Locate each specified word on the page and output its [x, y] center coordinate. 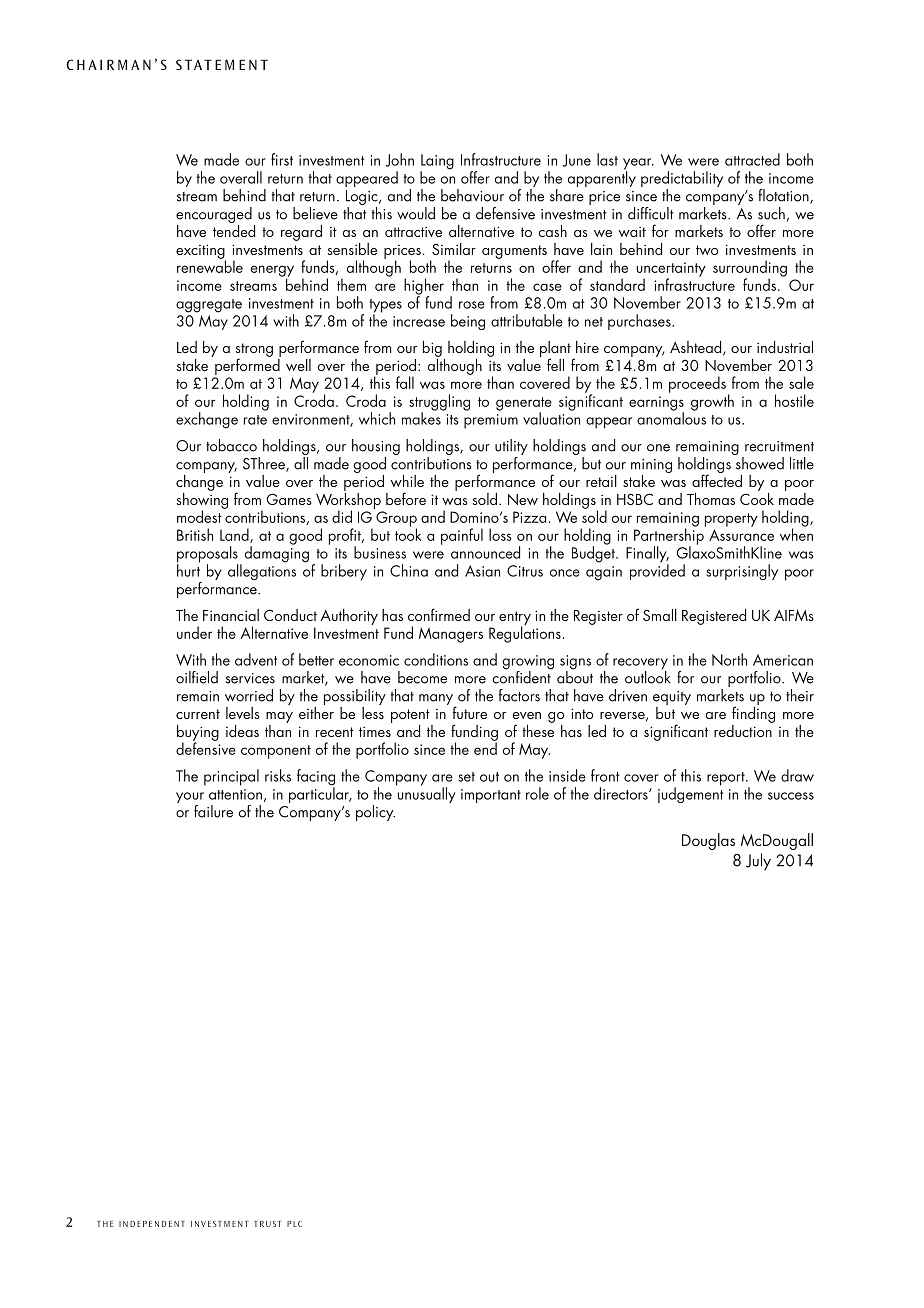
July [758, 862]
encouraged [214, 216]
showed [760, 463]
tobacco [231, 445]
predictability [682, 180]
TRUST [267, 1224]
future [470, 712]
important [491, 796]
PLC [294, 1224]
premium [491, 421]
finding [753, 713]
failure [213, 811]
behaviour [472, 195]
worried [249, 695]
